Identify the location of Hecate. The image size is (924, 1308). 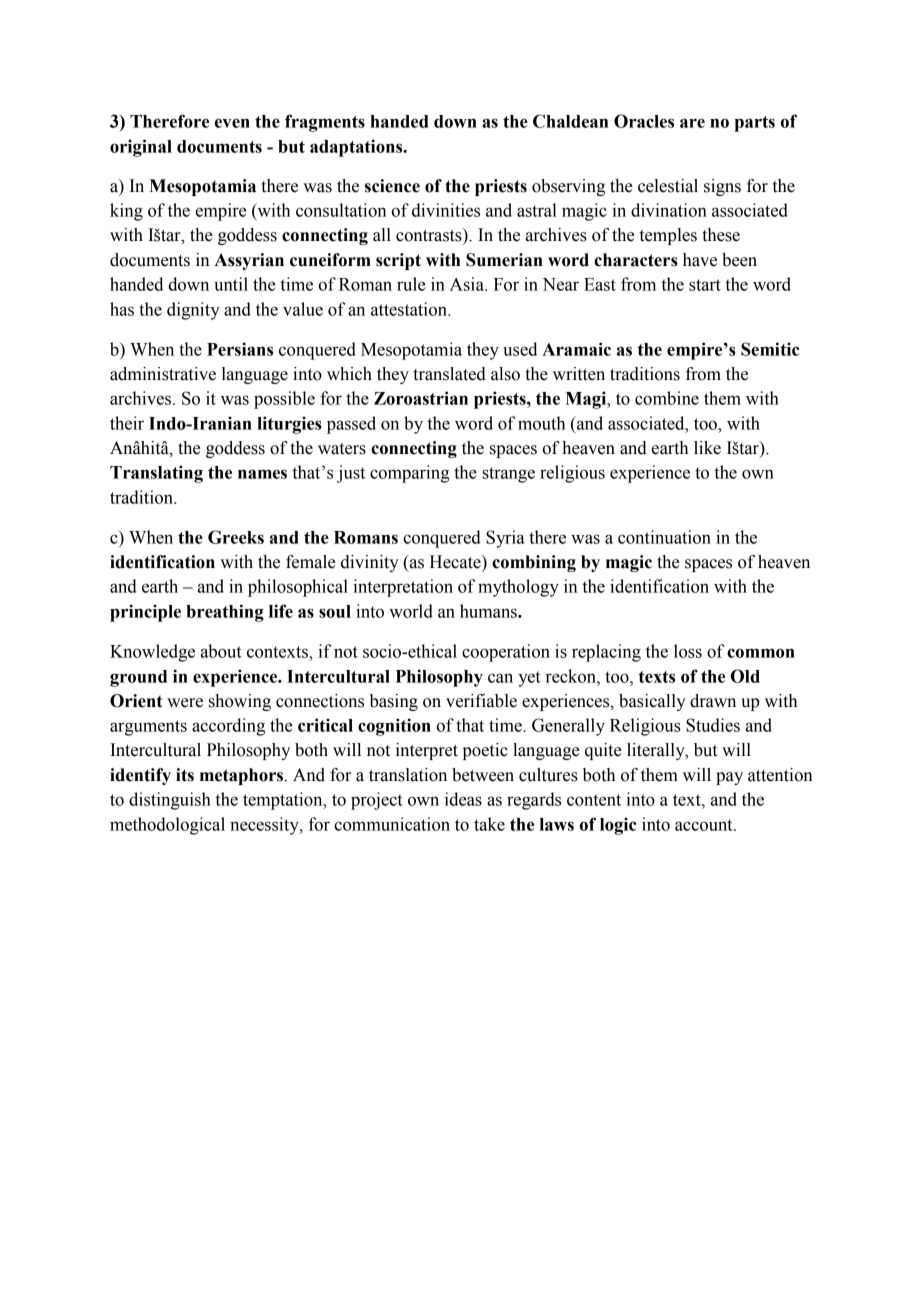
(456, 562).
